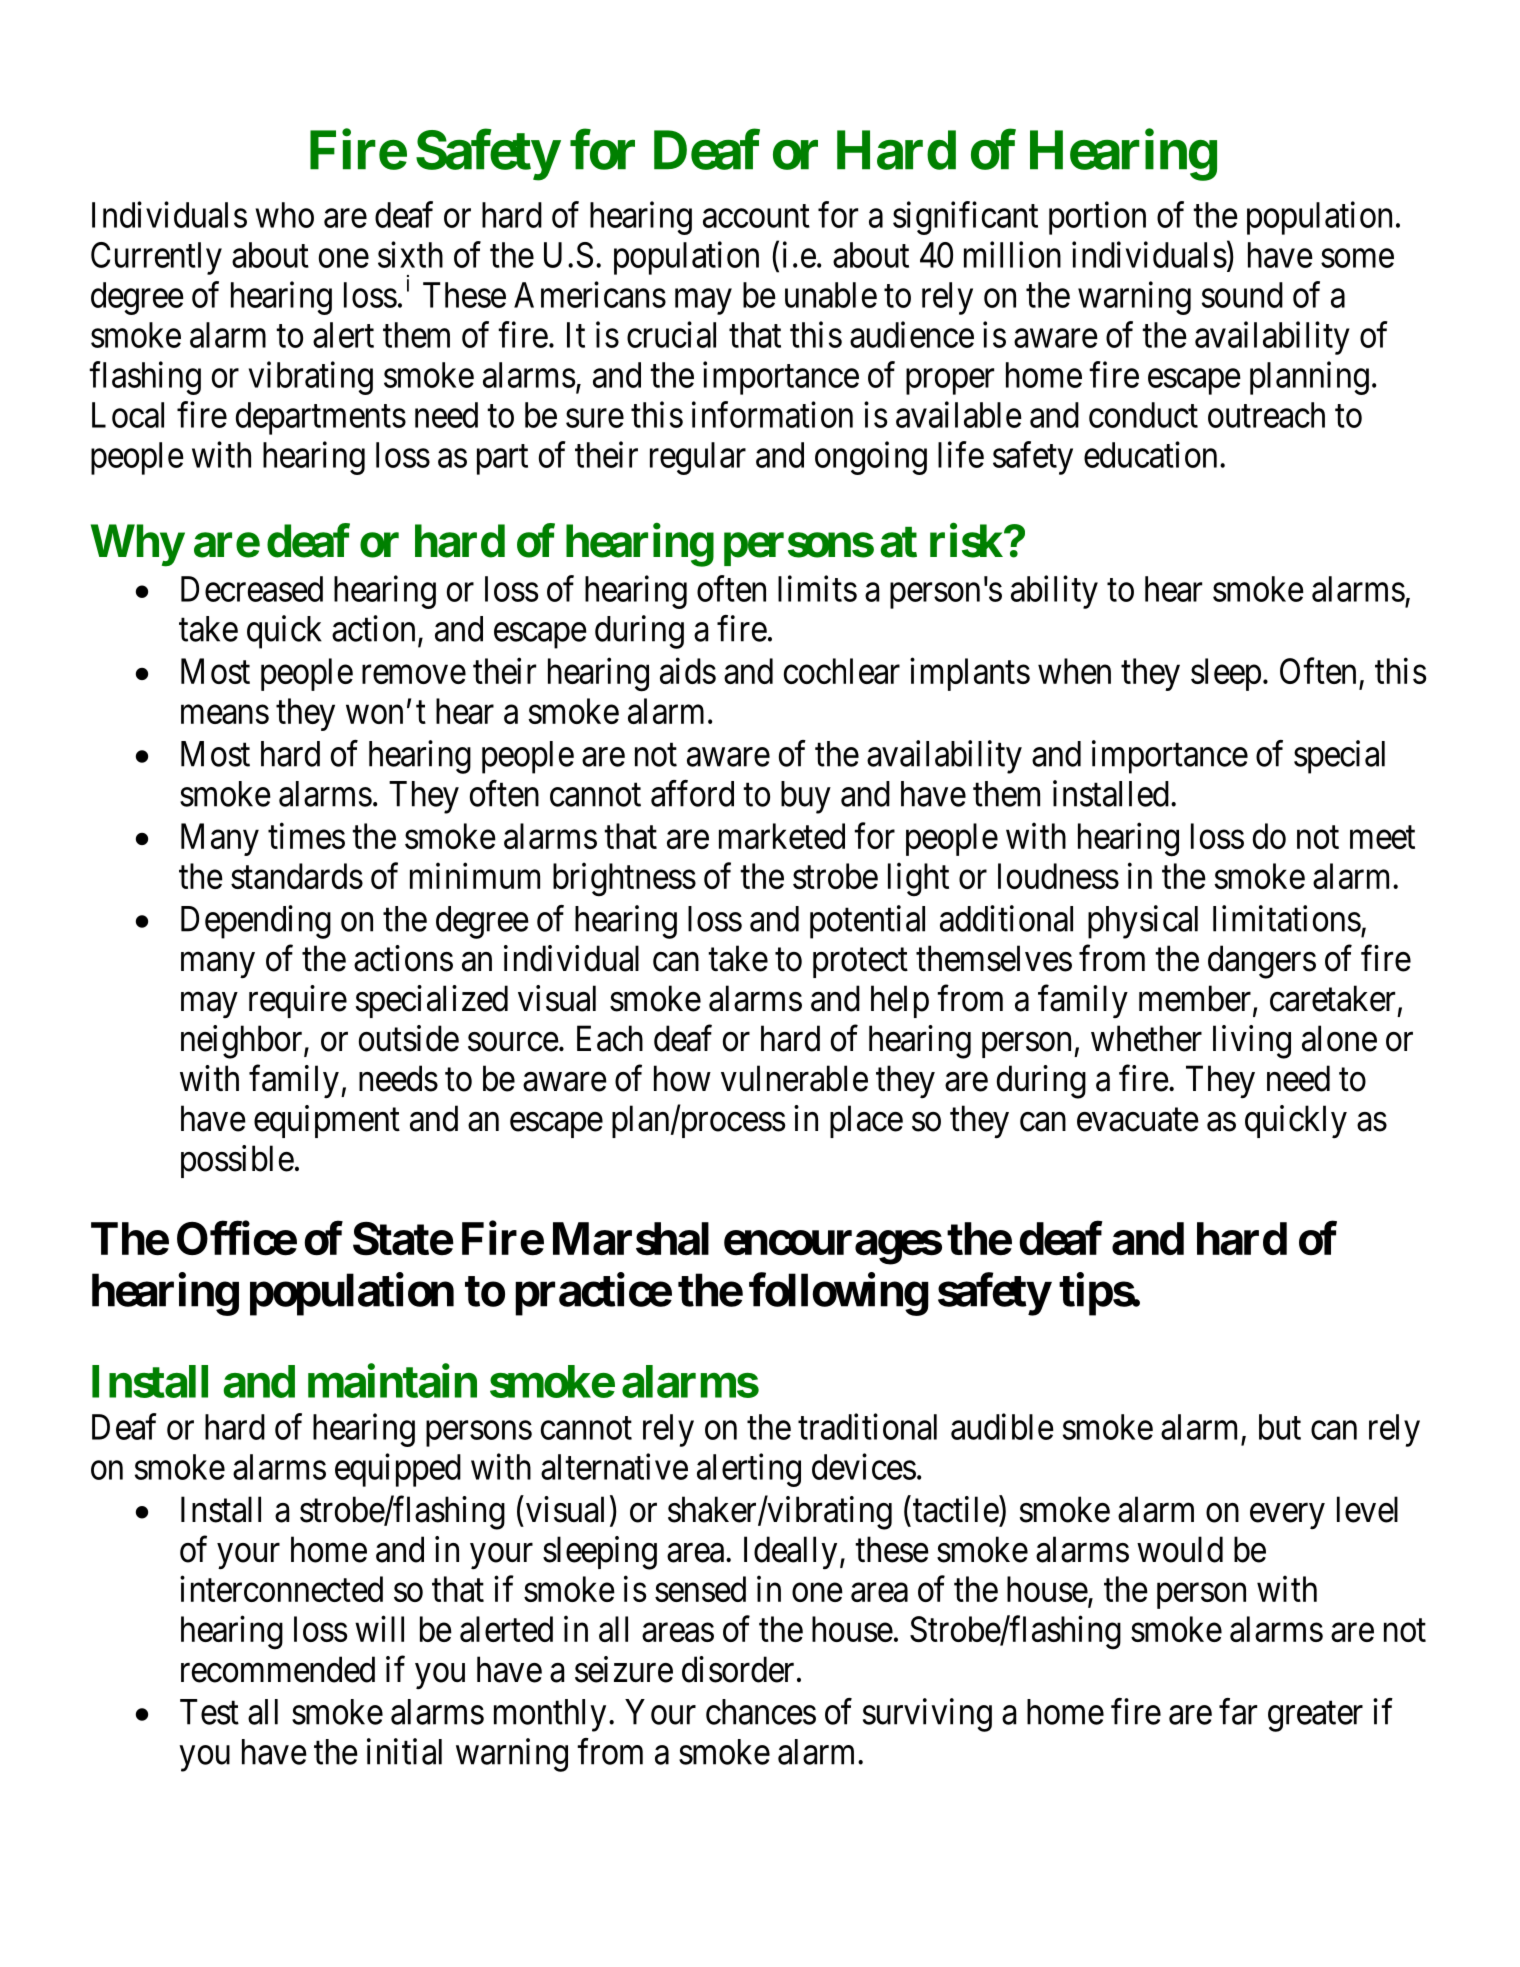  Describe the element at coordinates (631, 1239) in the document. I see `Marshal` at that location.
